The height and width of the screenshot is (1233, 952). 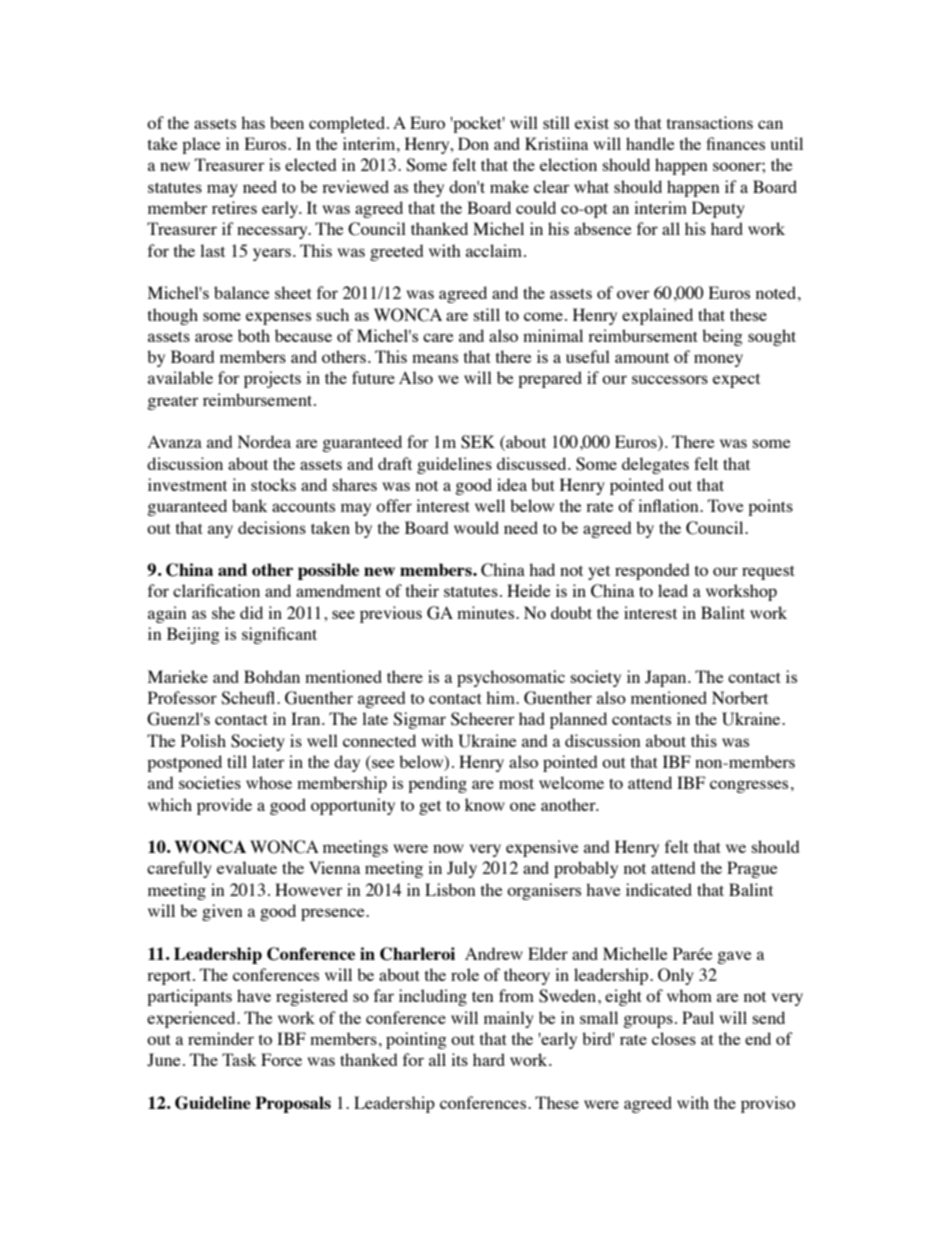 I want to click on Task, so click(x=239, y=1059).
